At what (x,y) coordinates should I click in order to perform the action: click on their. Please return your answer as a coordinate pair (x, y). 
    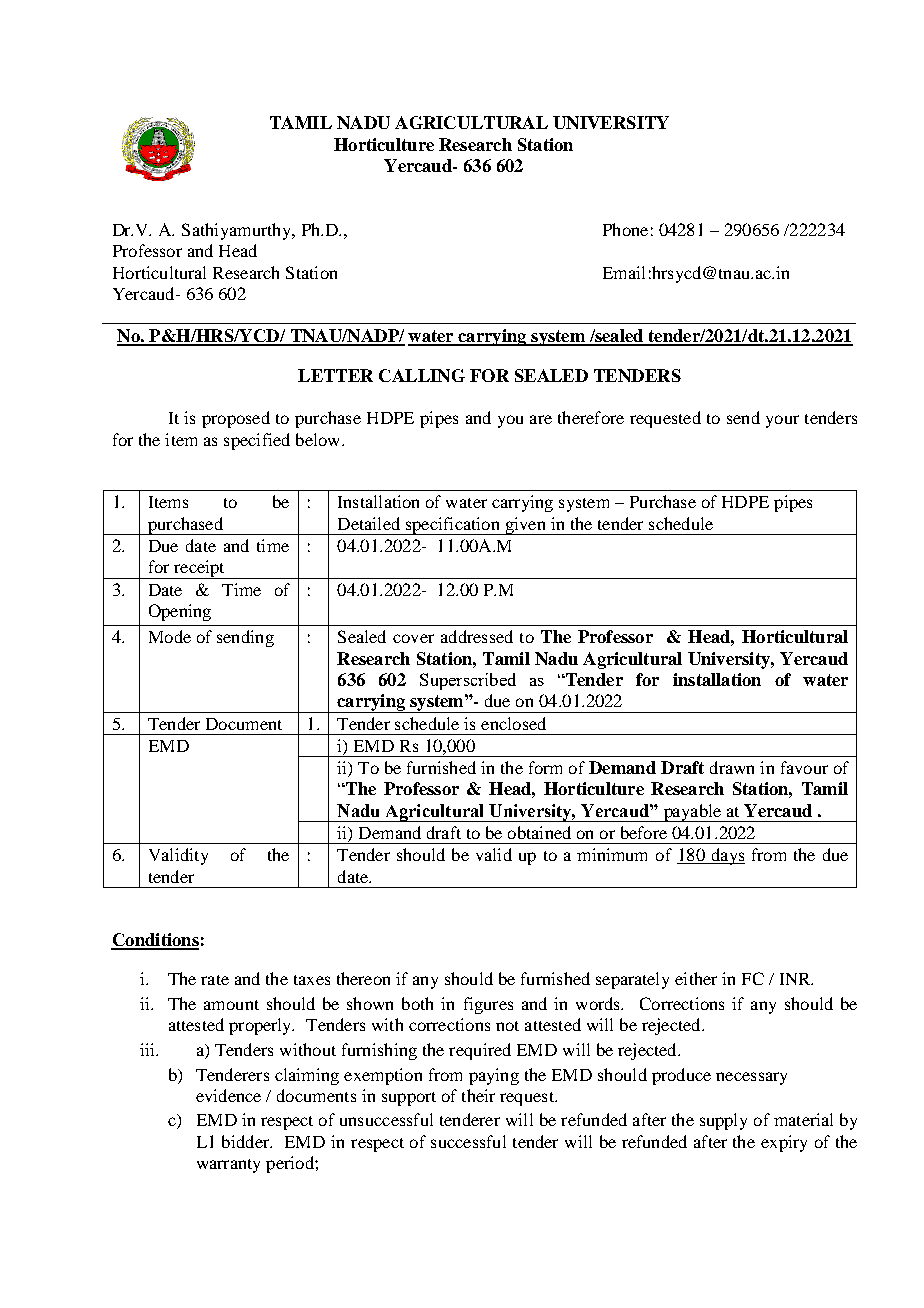
    Looking at the image, I should click on (478, 1095).
